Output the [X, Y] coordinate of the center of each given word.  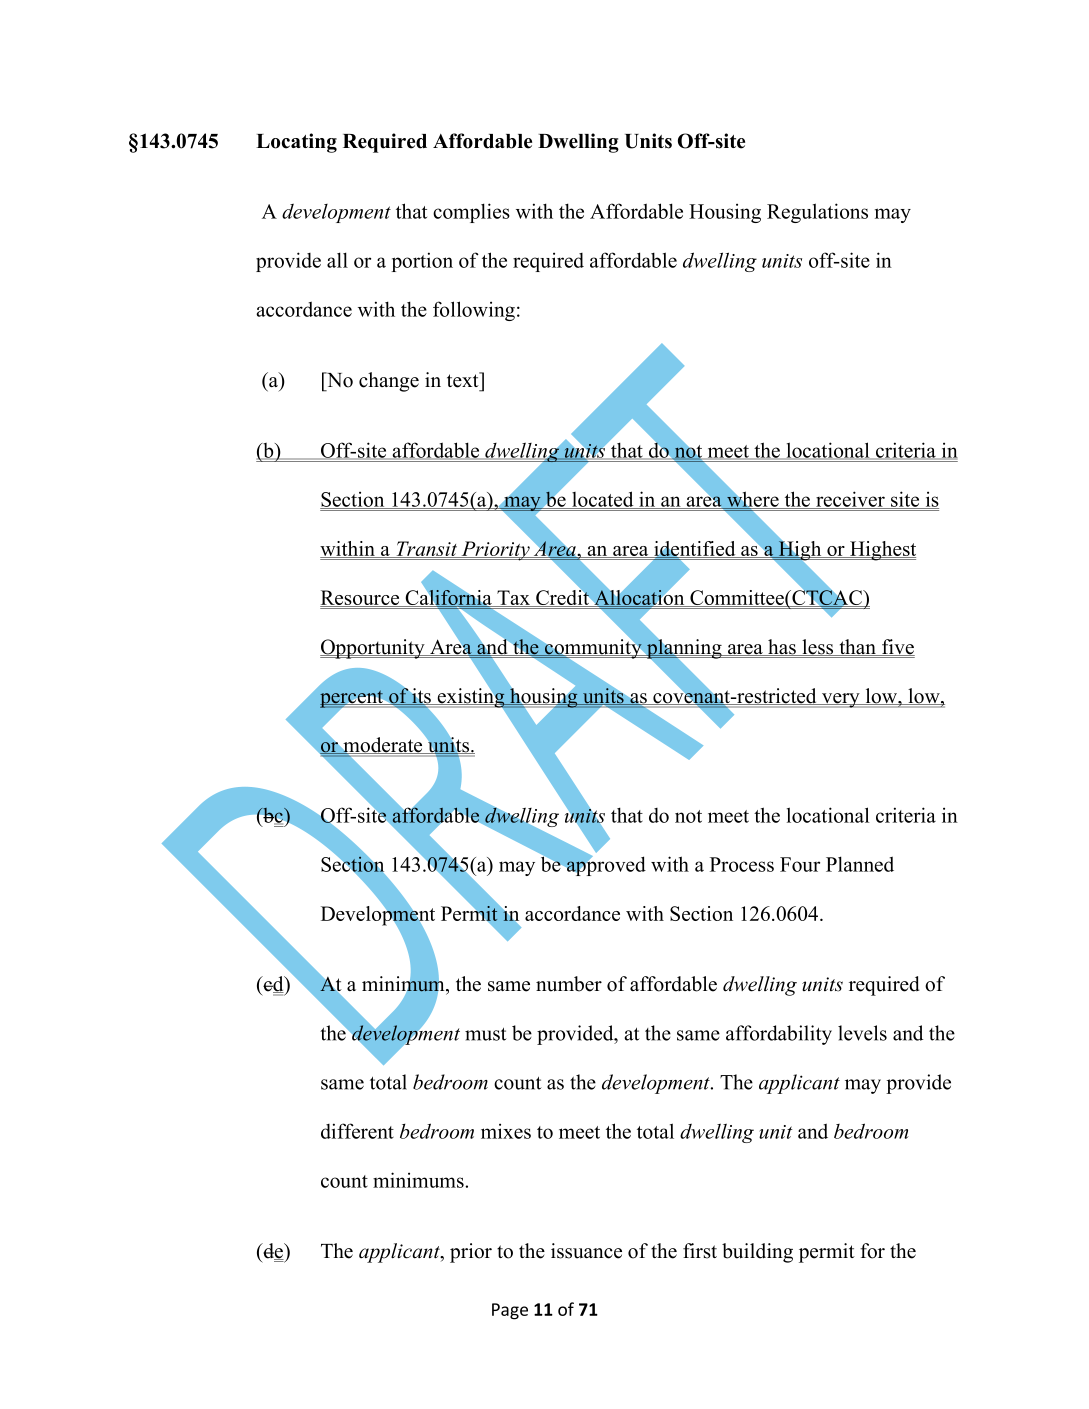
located [603, 500]
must [486, 1034]
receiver [850, 500]
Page [510, 1311]
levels [862, 1033]
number [569, 984]
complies [471, 213]
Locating [296, 143]
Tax [514, 598]
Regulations [817, 213]
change [389, 382]
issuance [586, 1251]
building [757, 1253]
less [818, 647]
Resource [361, 598]
